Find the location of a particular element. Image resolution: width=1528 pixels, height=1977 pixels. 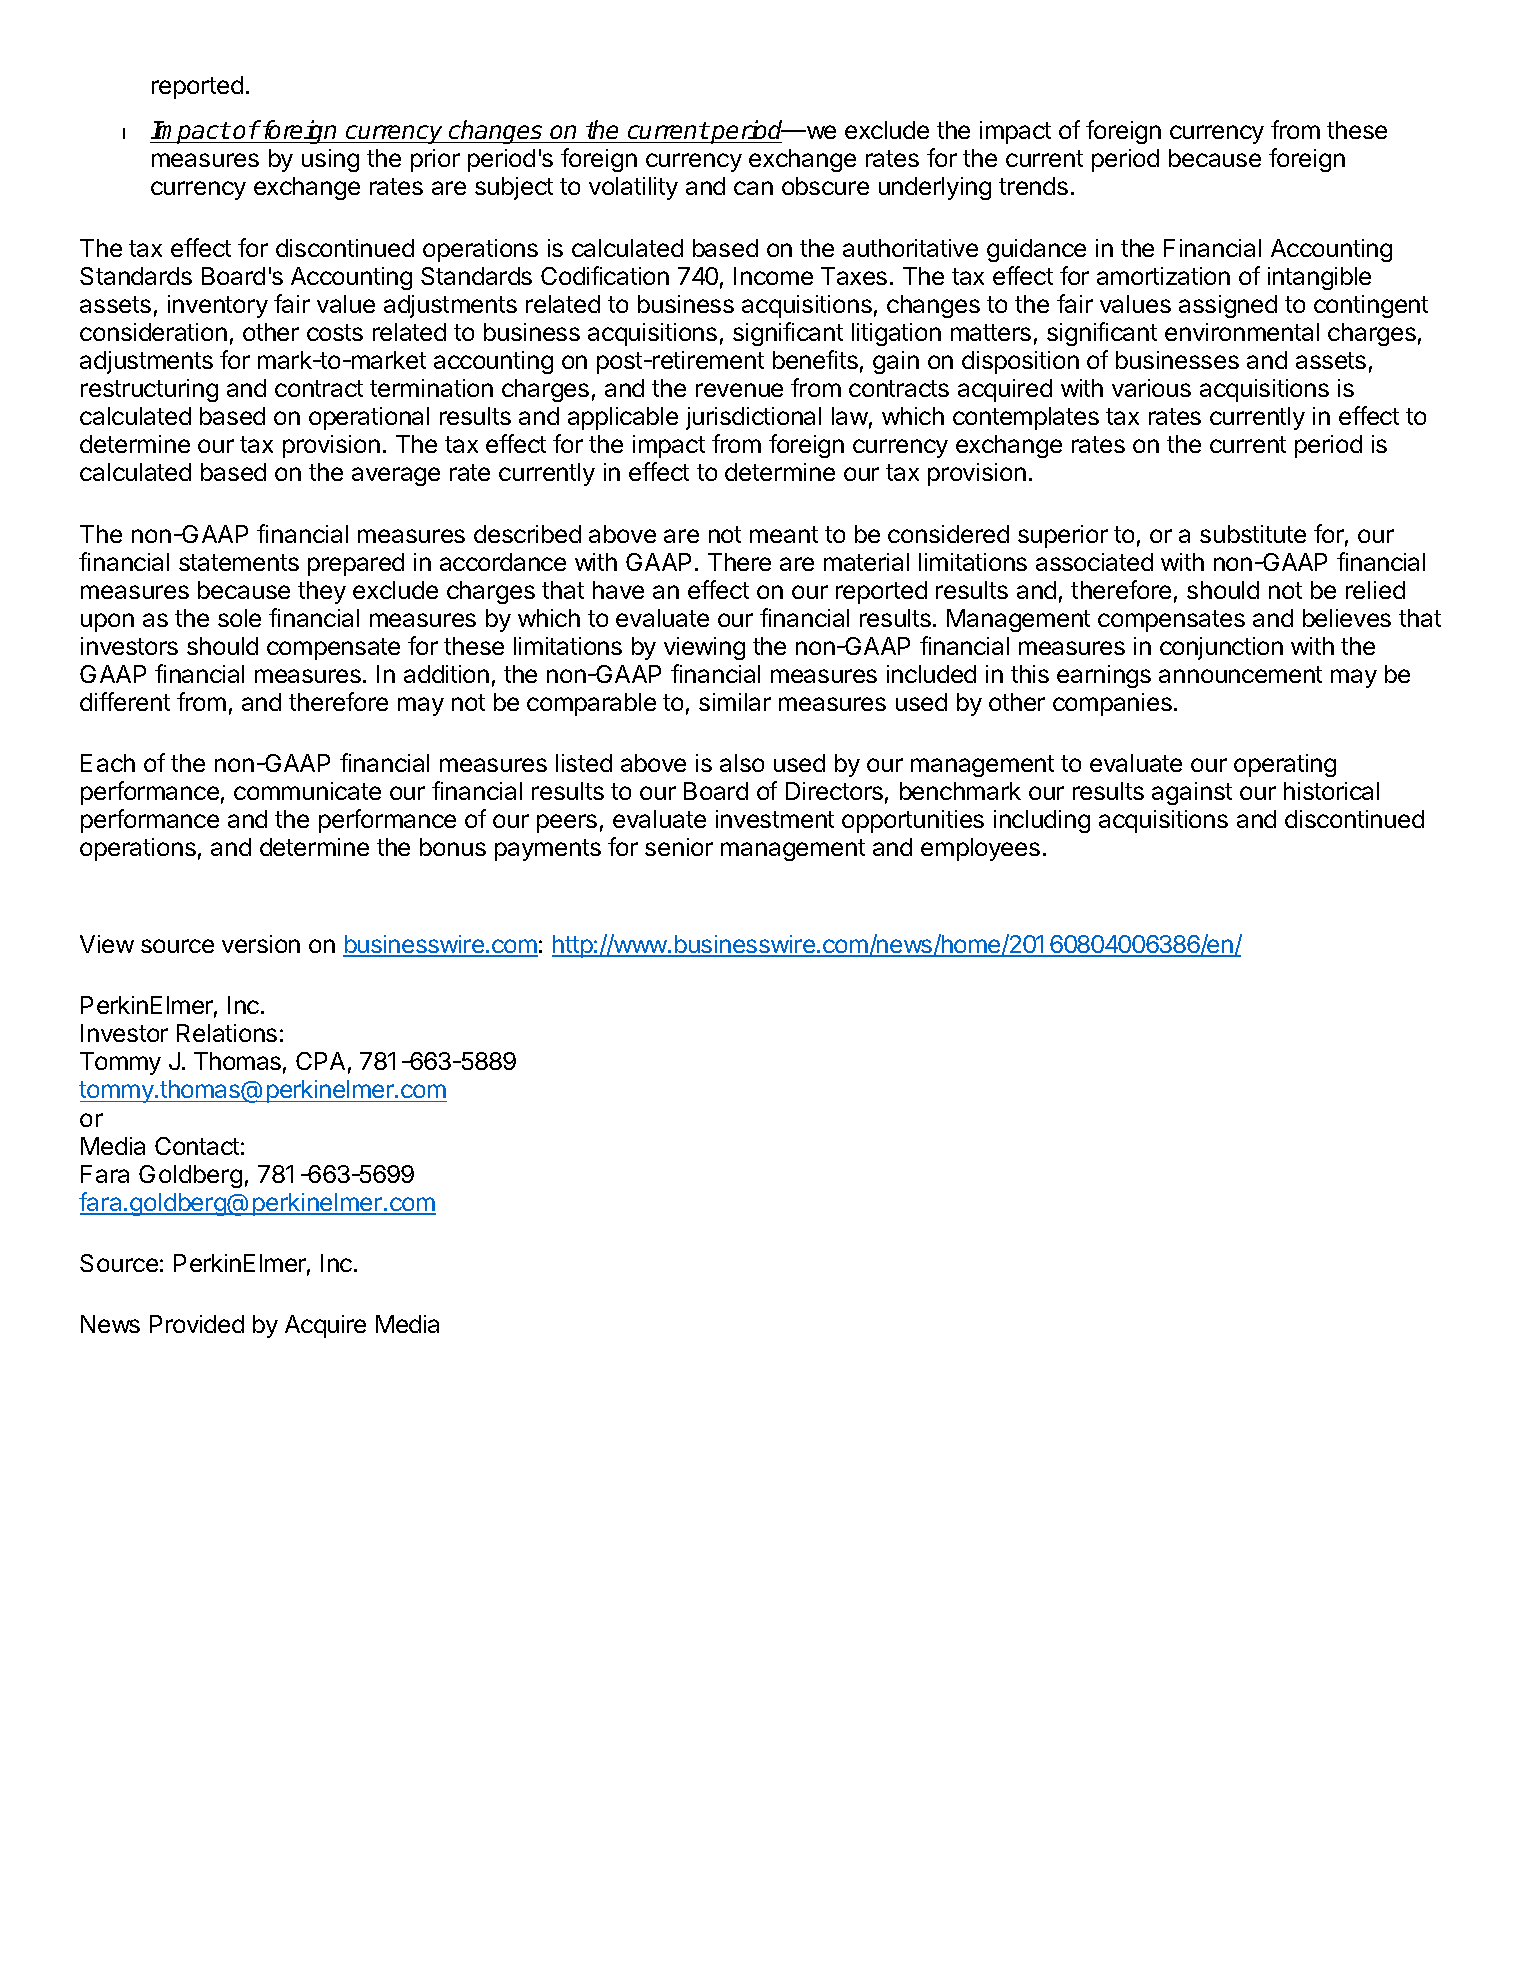

obscure is located at coordinates (825, 186).
